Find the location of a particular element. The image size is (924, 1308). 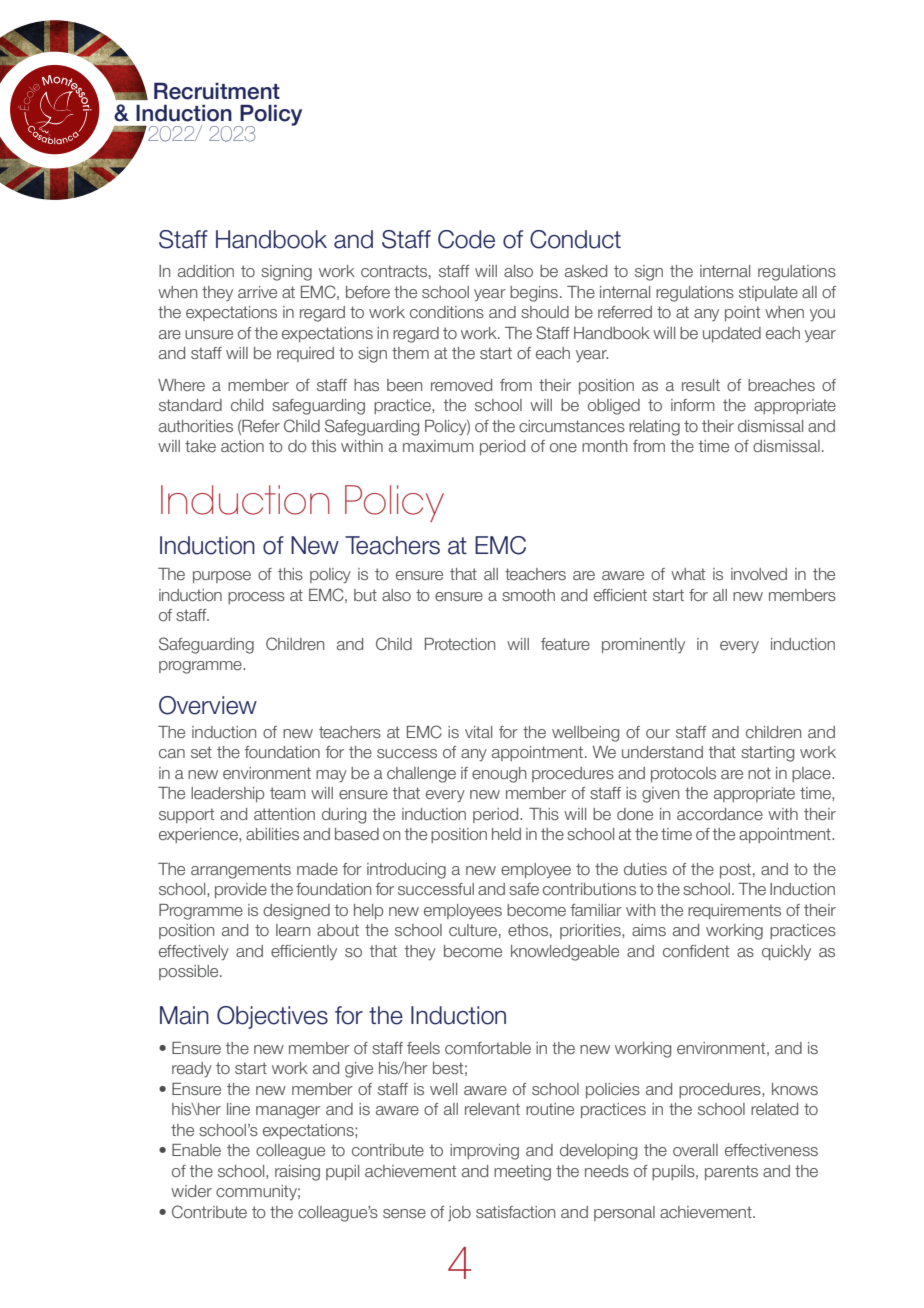

raising is located at coordinates (297, 1173).
